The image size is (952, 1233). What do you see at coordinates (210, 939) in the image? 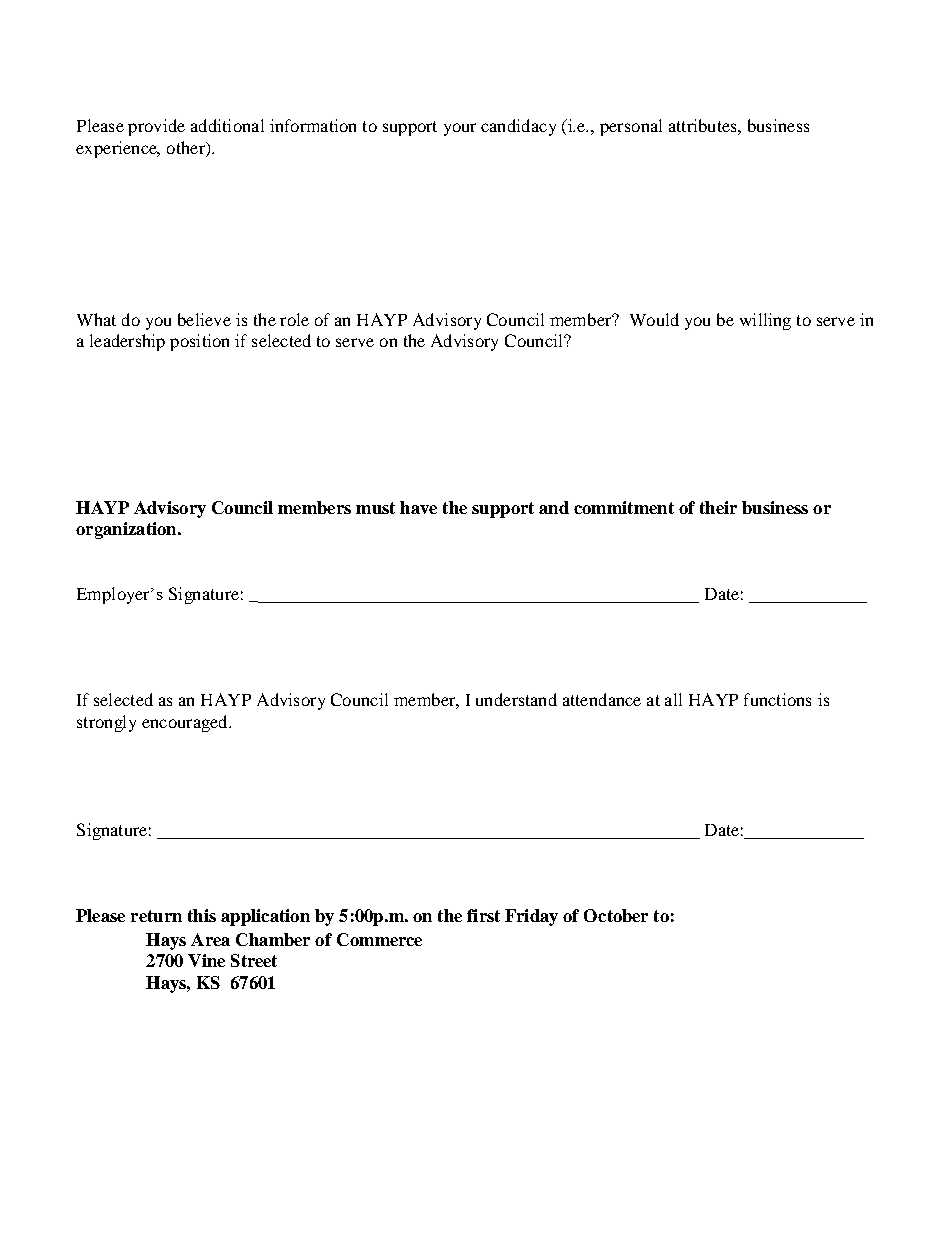
I see `Area` at bounding box center [210, 939].
